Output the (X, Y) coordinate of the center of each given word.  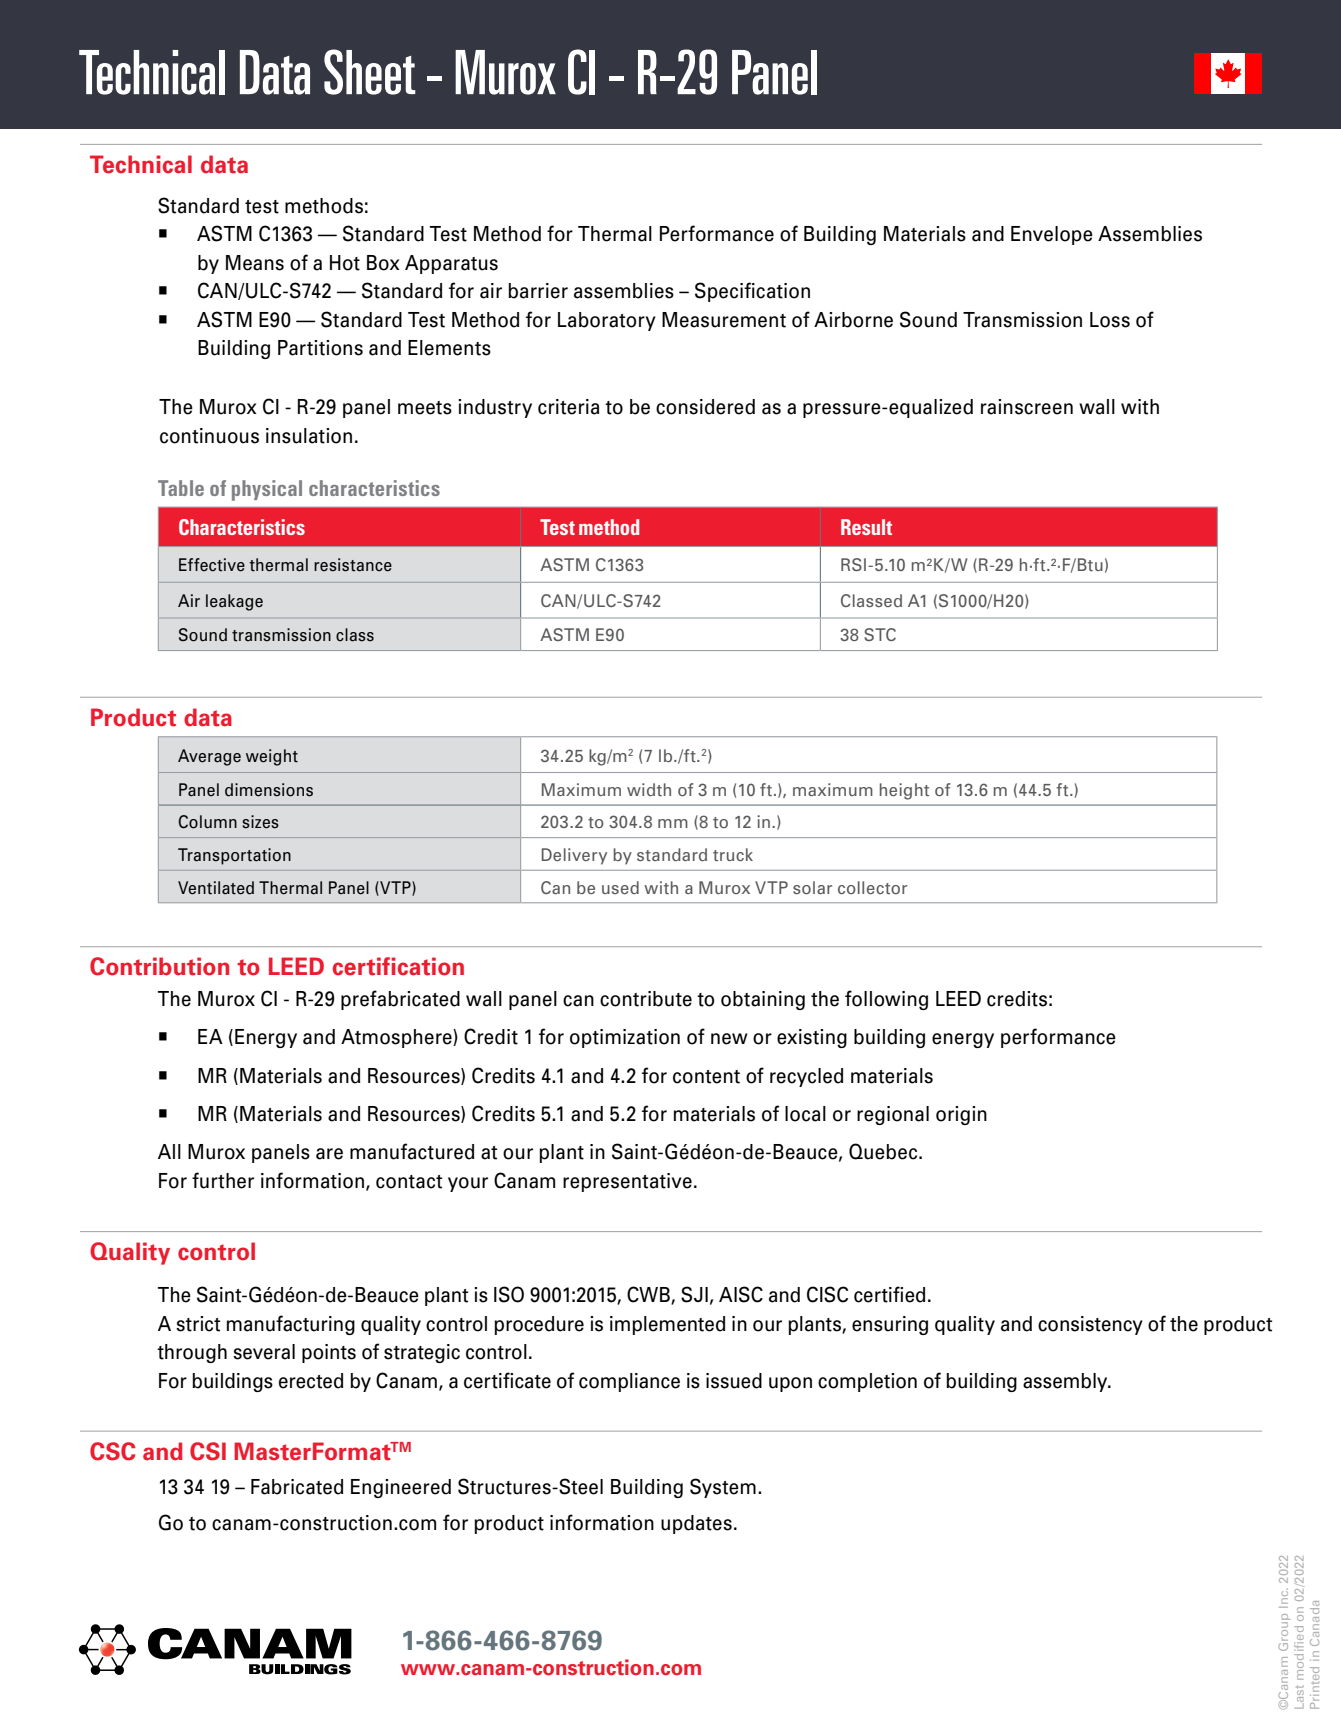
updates (696, 1524)
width (649, 789)
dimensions (269, 790)
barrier (538, 291)
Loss (1110, 320)
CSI (208, 1451)
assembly (1066, 1382)
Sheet (370, 72)
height (904, 791)
